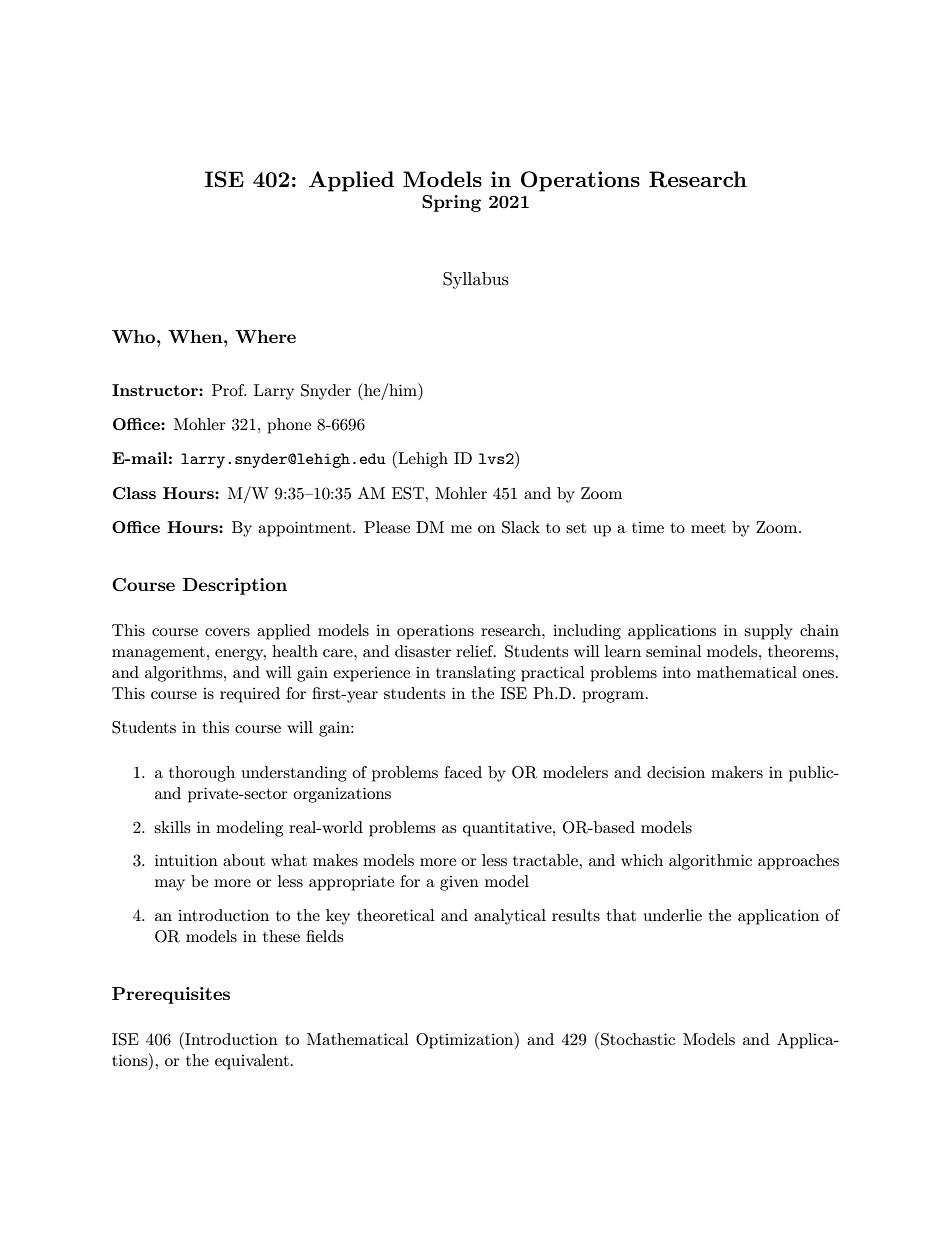 This image has height=1233, width=952. Describe the element at coordinates (638, 1039) in the image. I see `Stochastic` at that location.
